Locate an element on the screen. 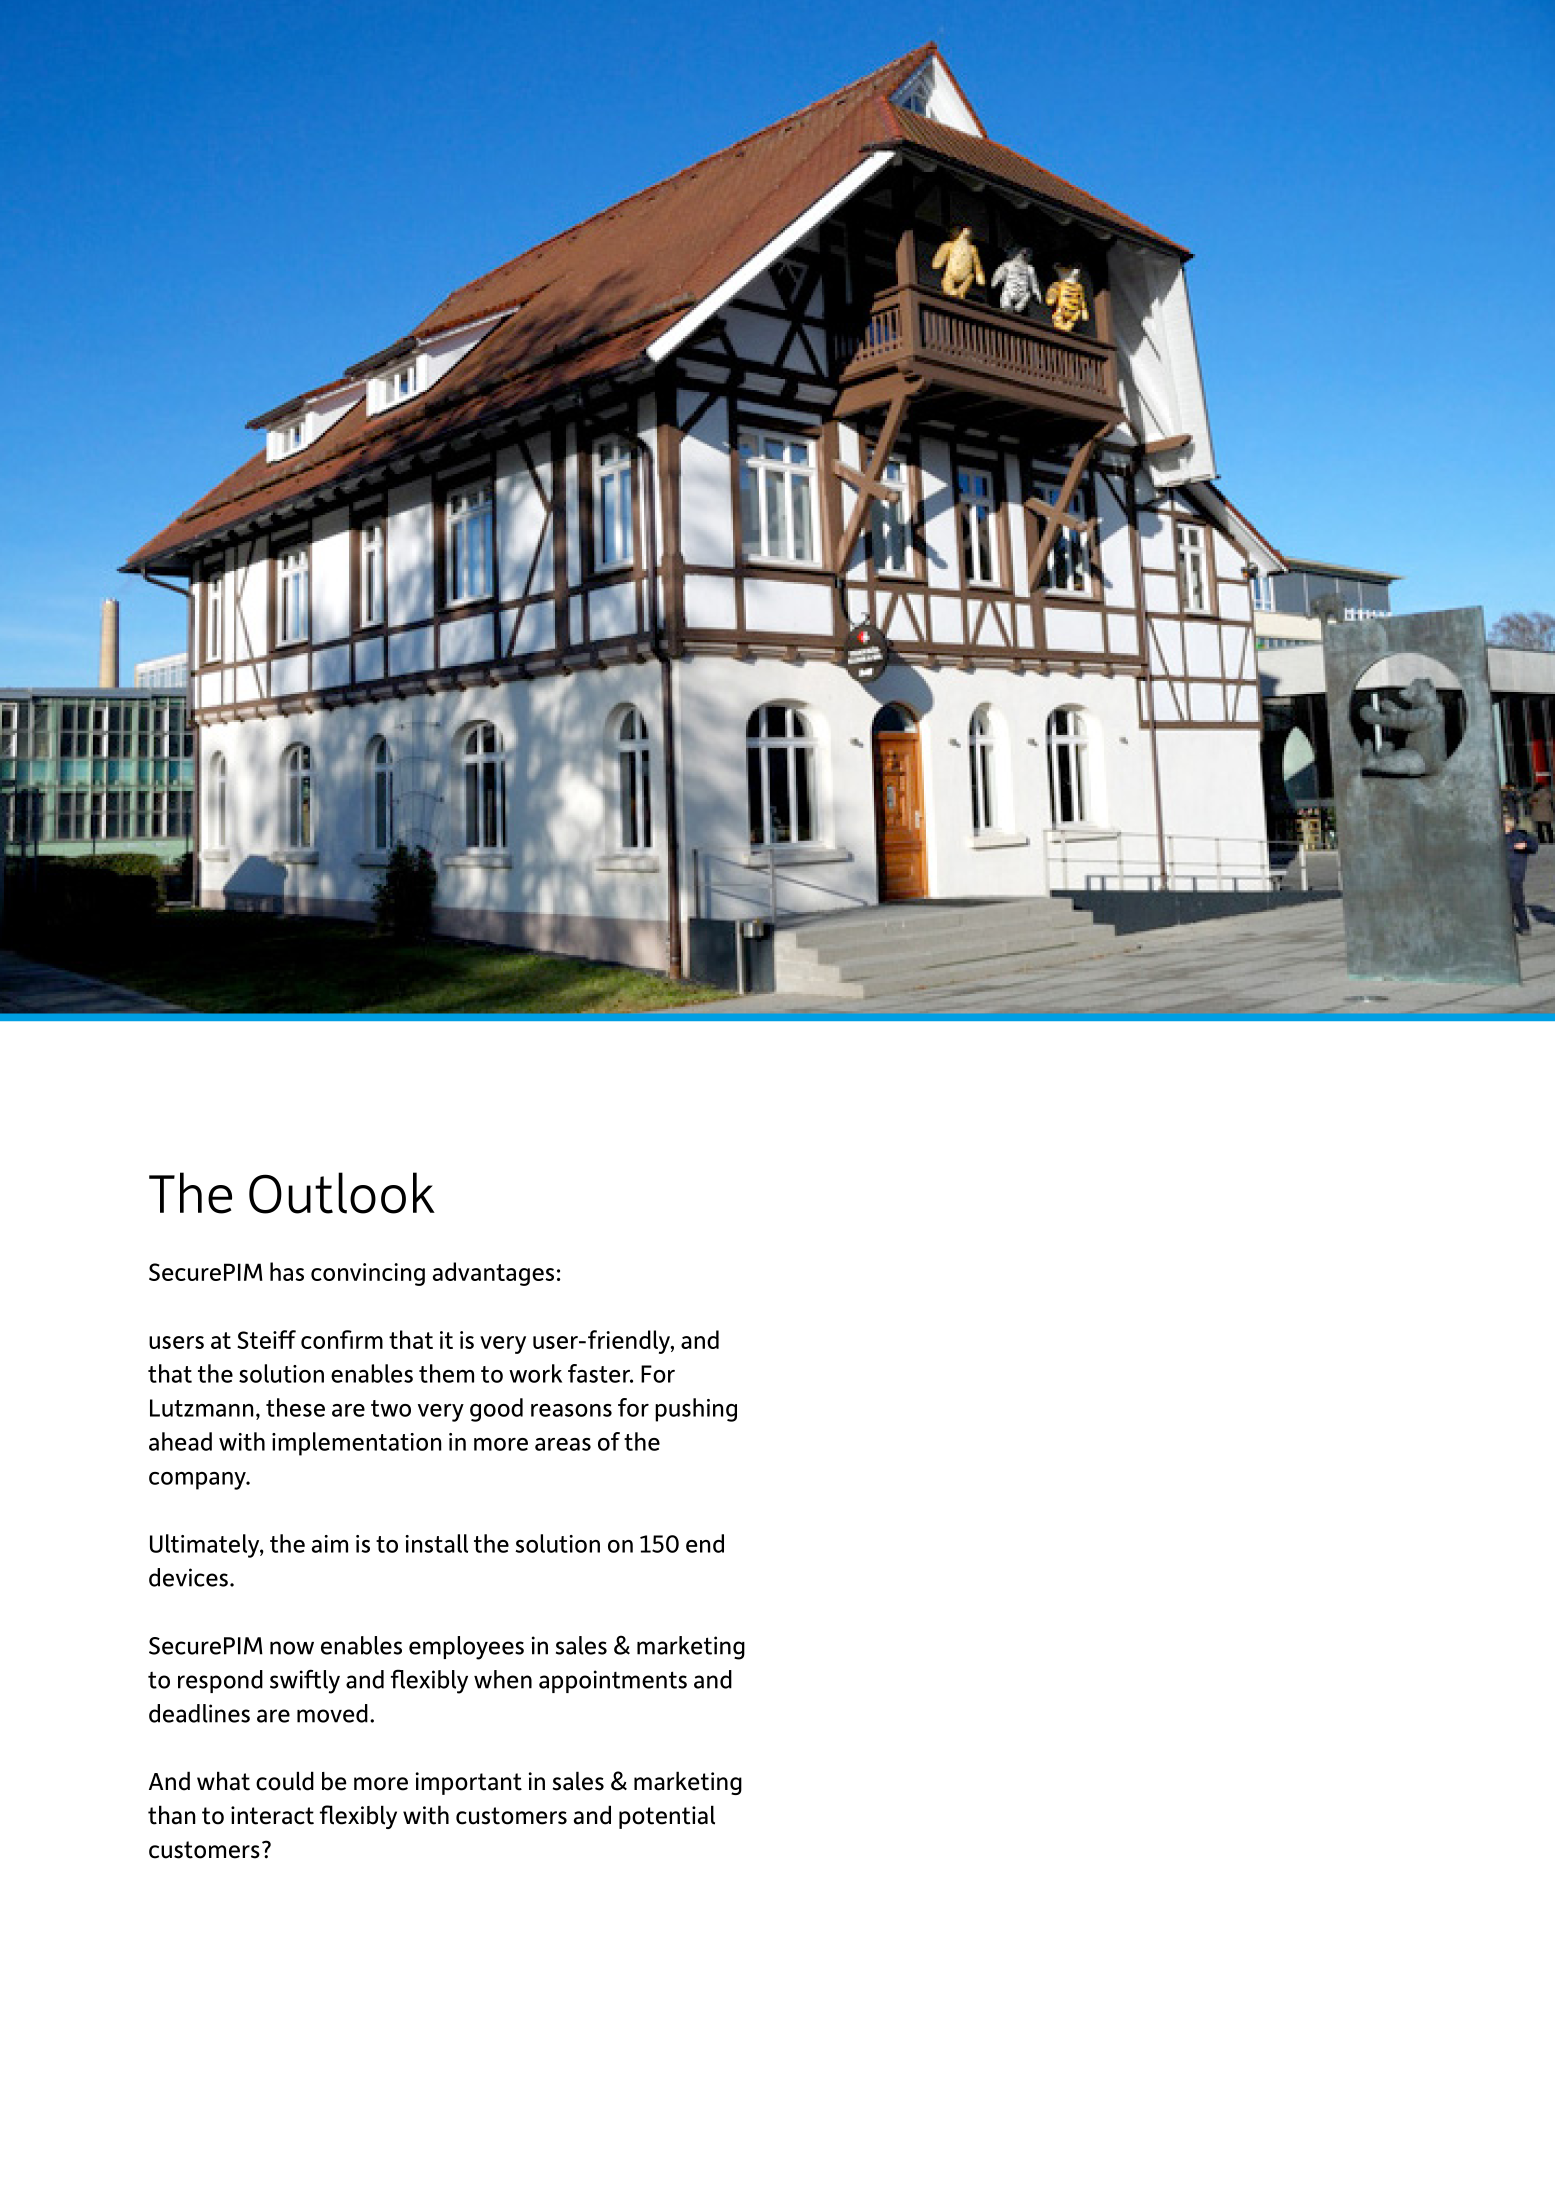 This screenshot has width=1555, height=2199. advantages is located at coordinates (493, 1274).
